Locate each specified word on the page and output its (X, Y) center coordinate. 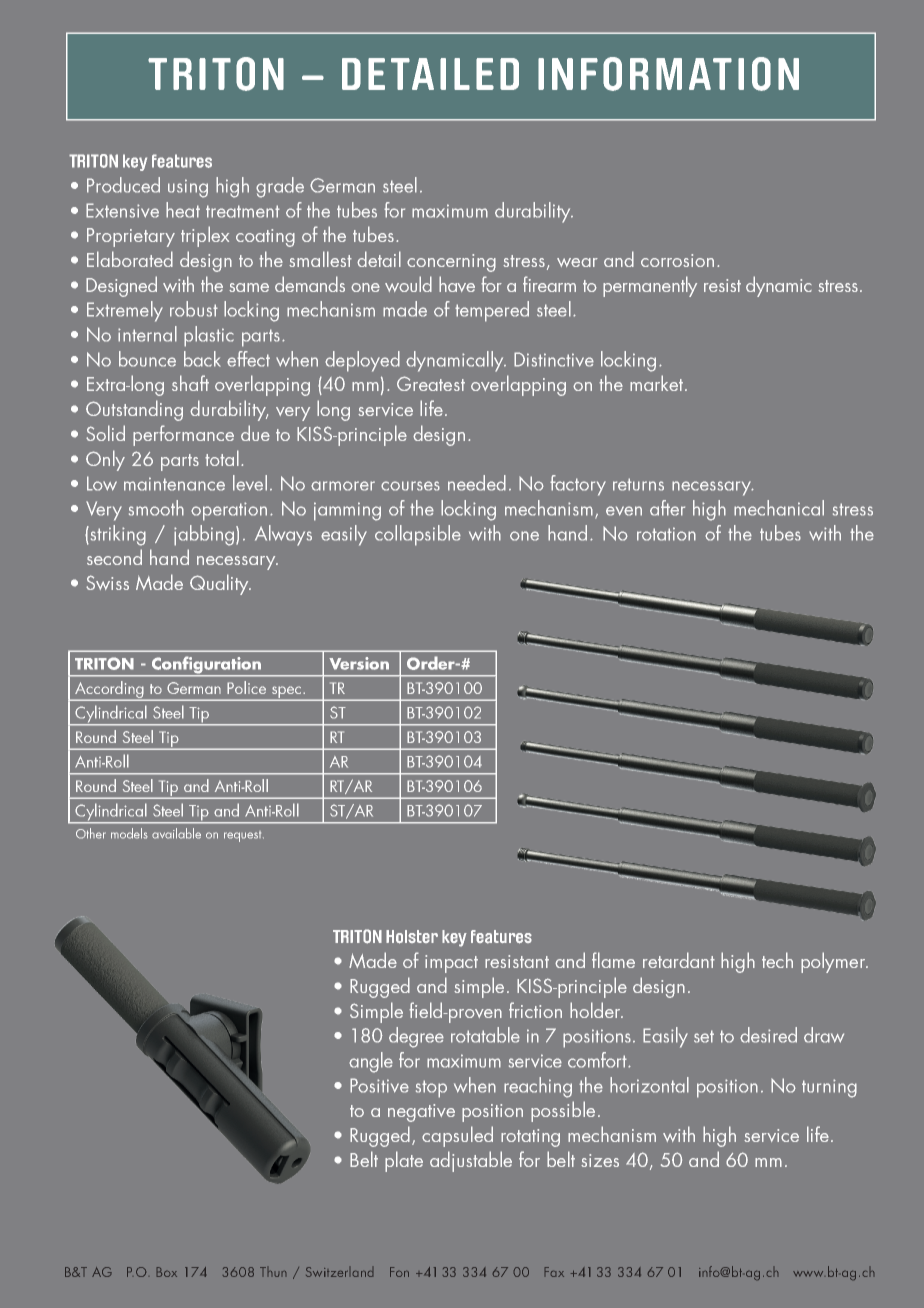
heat (183, 210)
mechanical (779, 508)
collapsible (418, 535)
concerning (451, 263)
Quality (220, 584)
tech (777, 960)
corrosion (677, 260)
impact (451, 964)
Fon (399, 1272)
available (176, 833)
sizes (600, 1160)
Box (167, 1272)
